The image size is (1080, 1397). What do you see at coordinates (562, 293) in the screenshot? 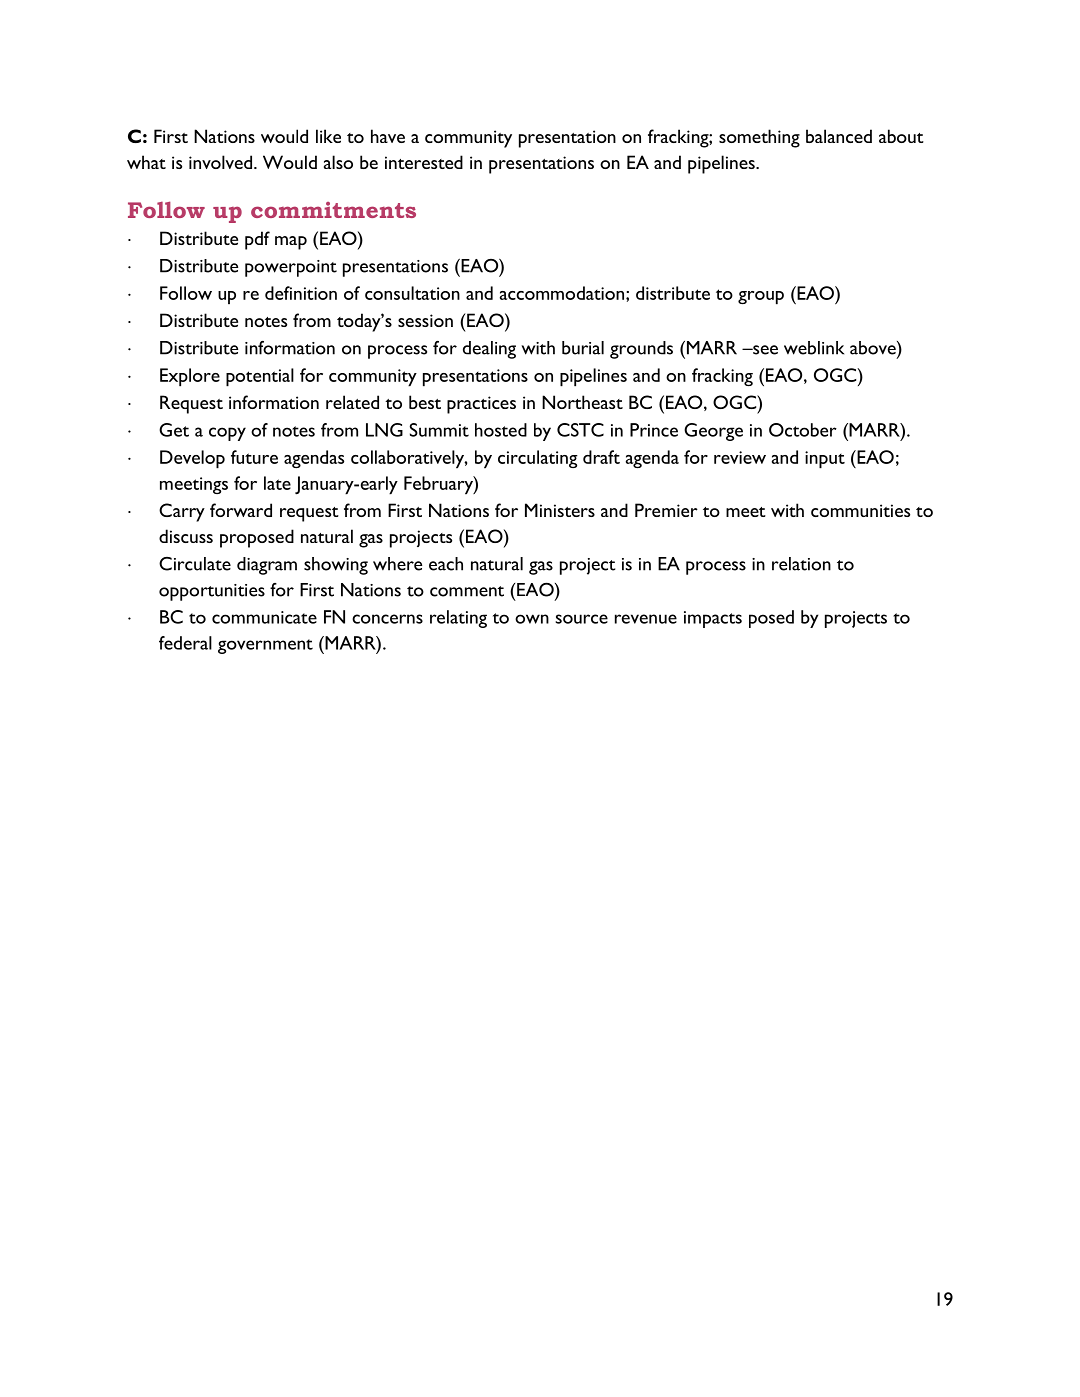
I see `accommodation` at bounding box center [562, 293].
